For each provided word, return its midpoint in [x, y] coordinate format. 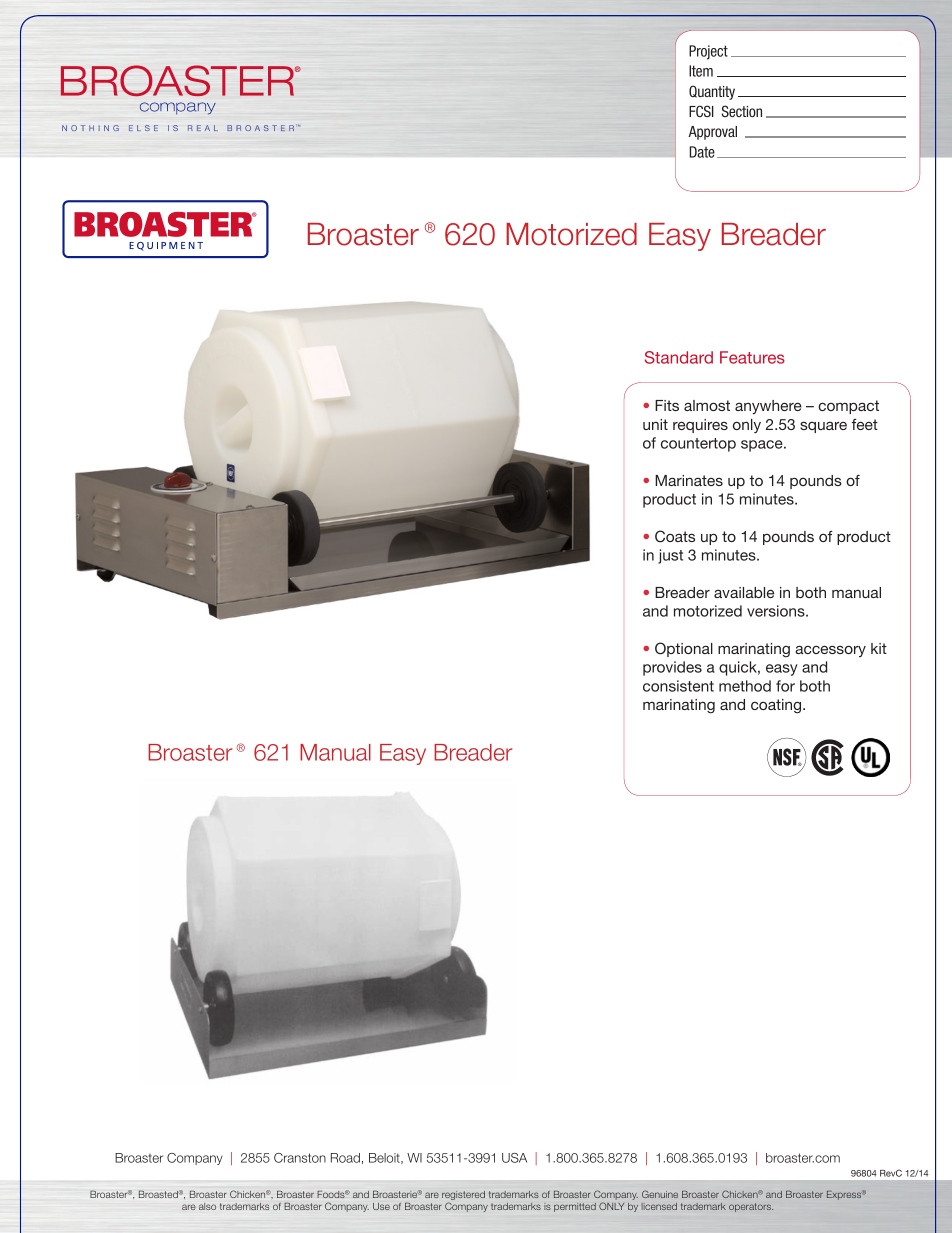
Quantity [712, 92]
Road [345, 1158]
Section [742, 111]
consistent [678, 686]
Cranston [300, 1158]
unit [655, 424]
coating [777, 706]
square [823, 427]
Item [701, 71]
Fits [667, 405]
